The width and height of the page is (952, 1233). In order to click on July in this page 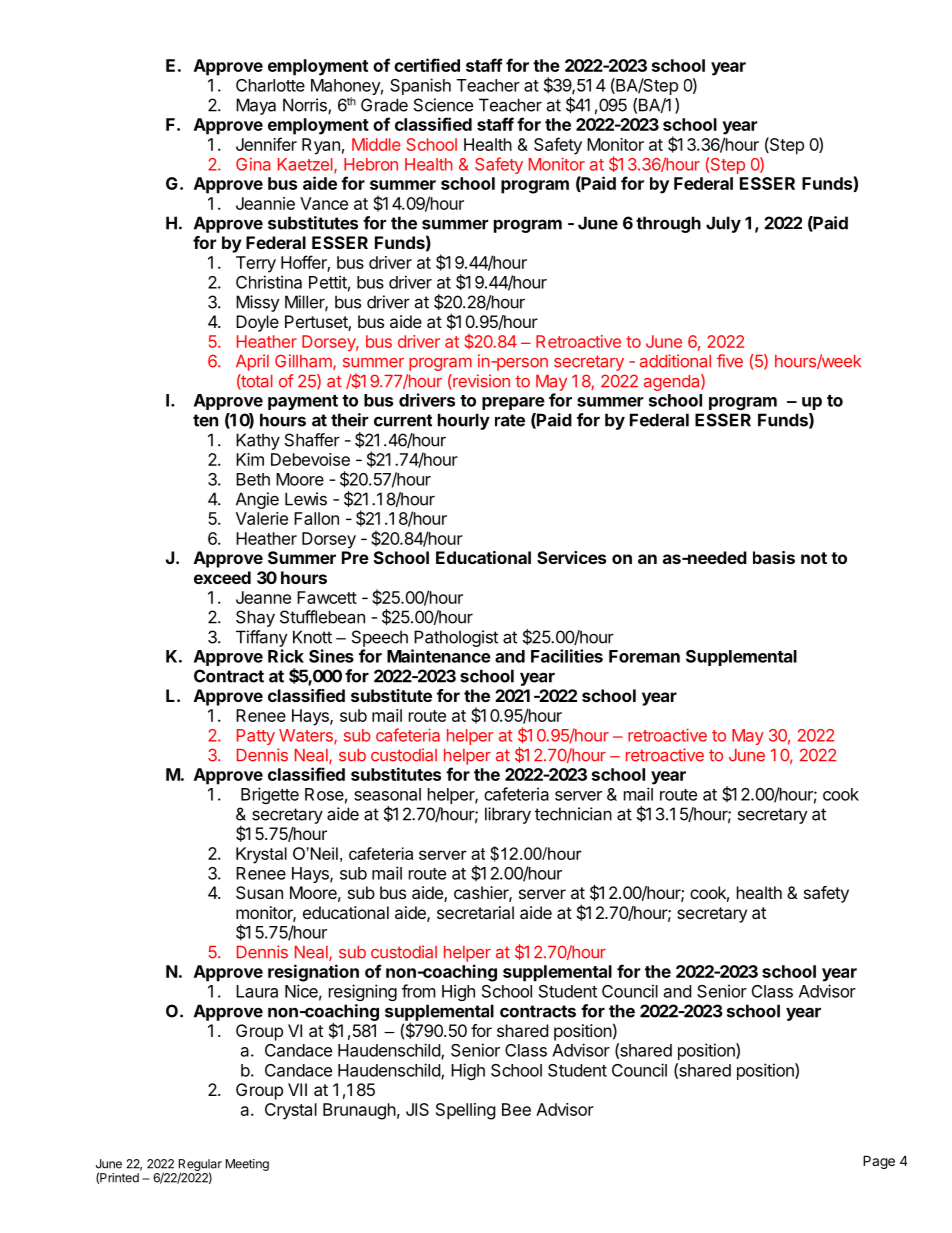, I will do `click(723, 224)`.
